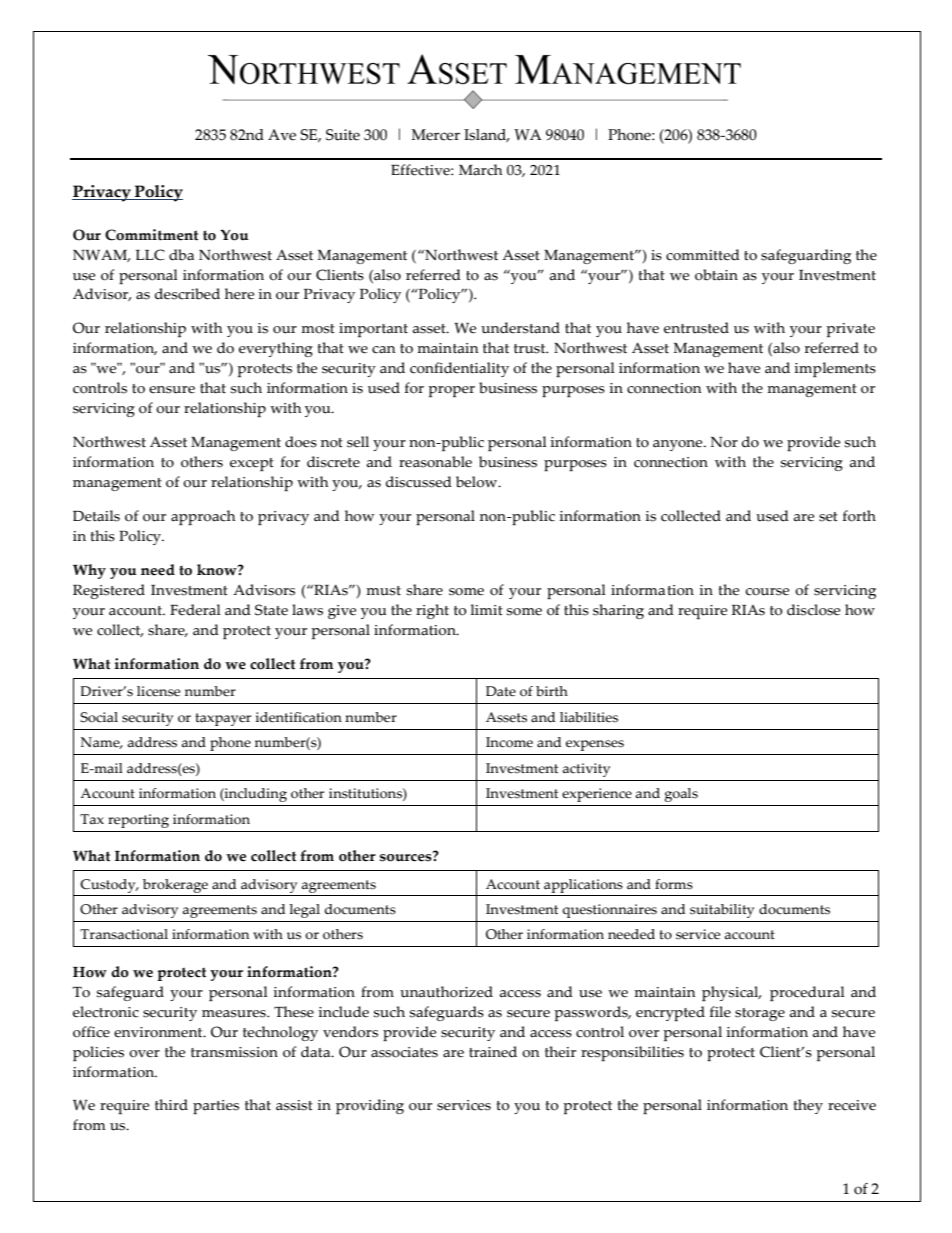  I want to click on reporting, so click(138, 821).
